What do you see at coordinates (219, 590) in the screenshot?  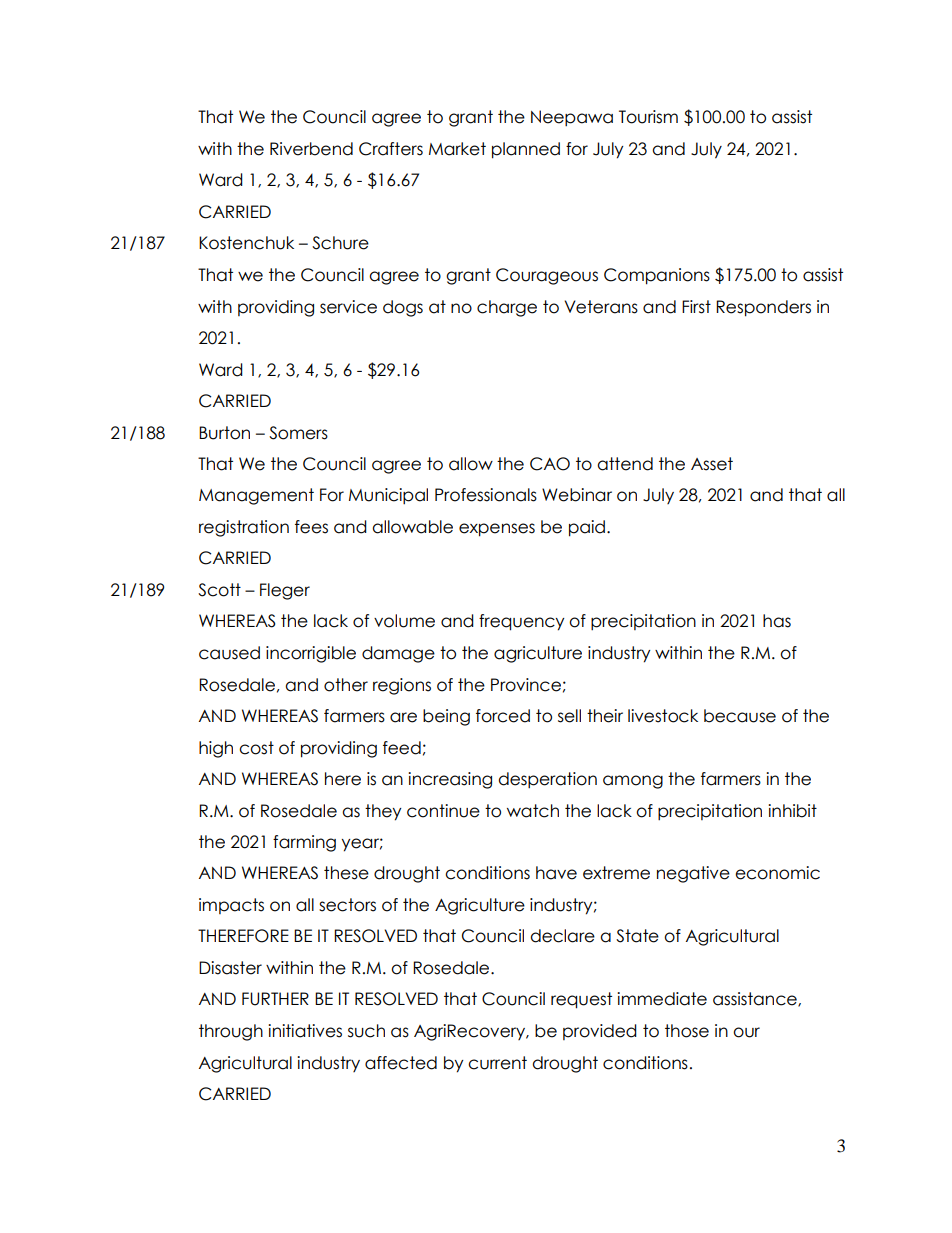 I see `Scott` at bounding box center [219, 590].
